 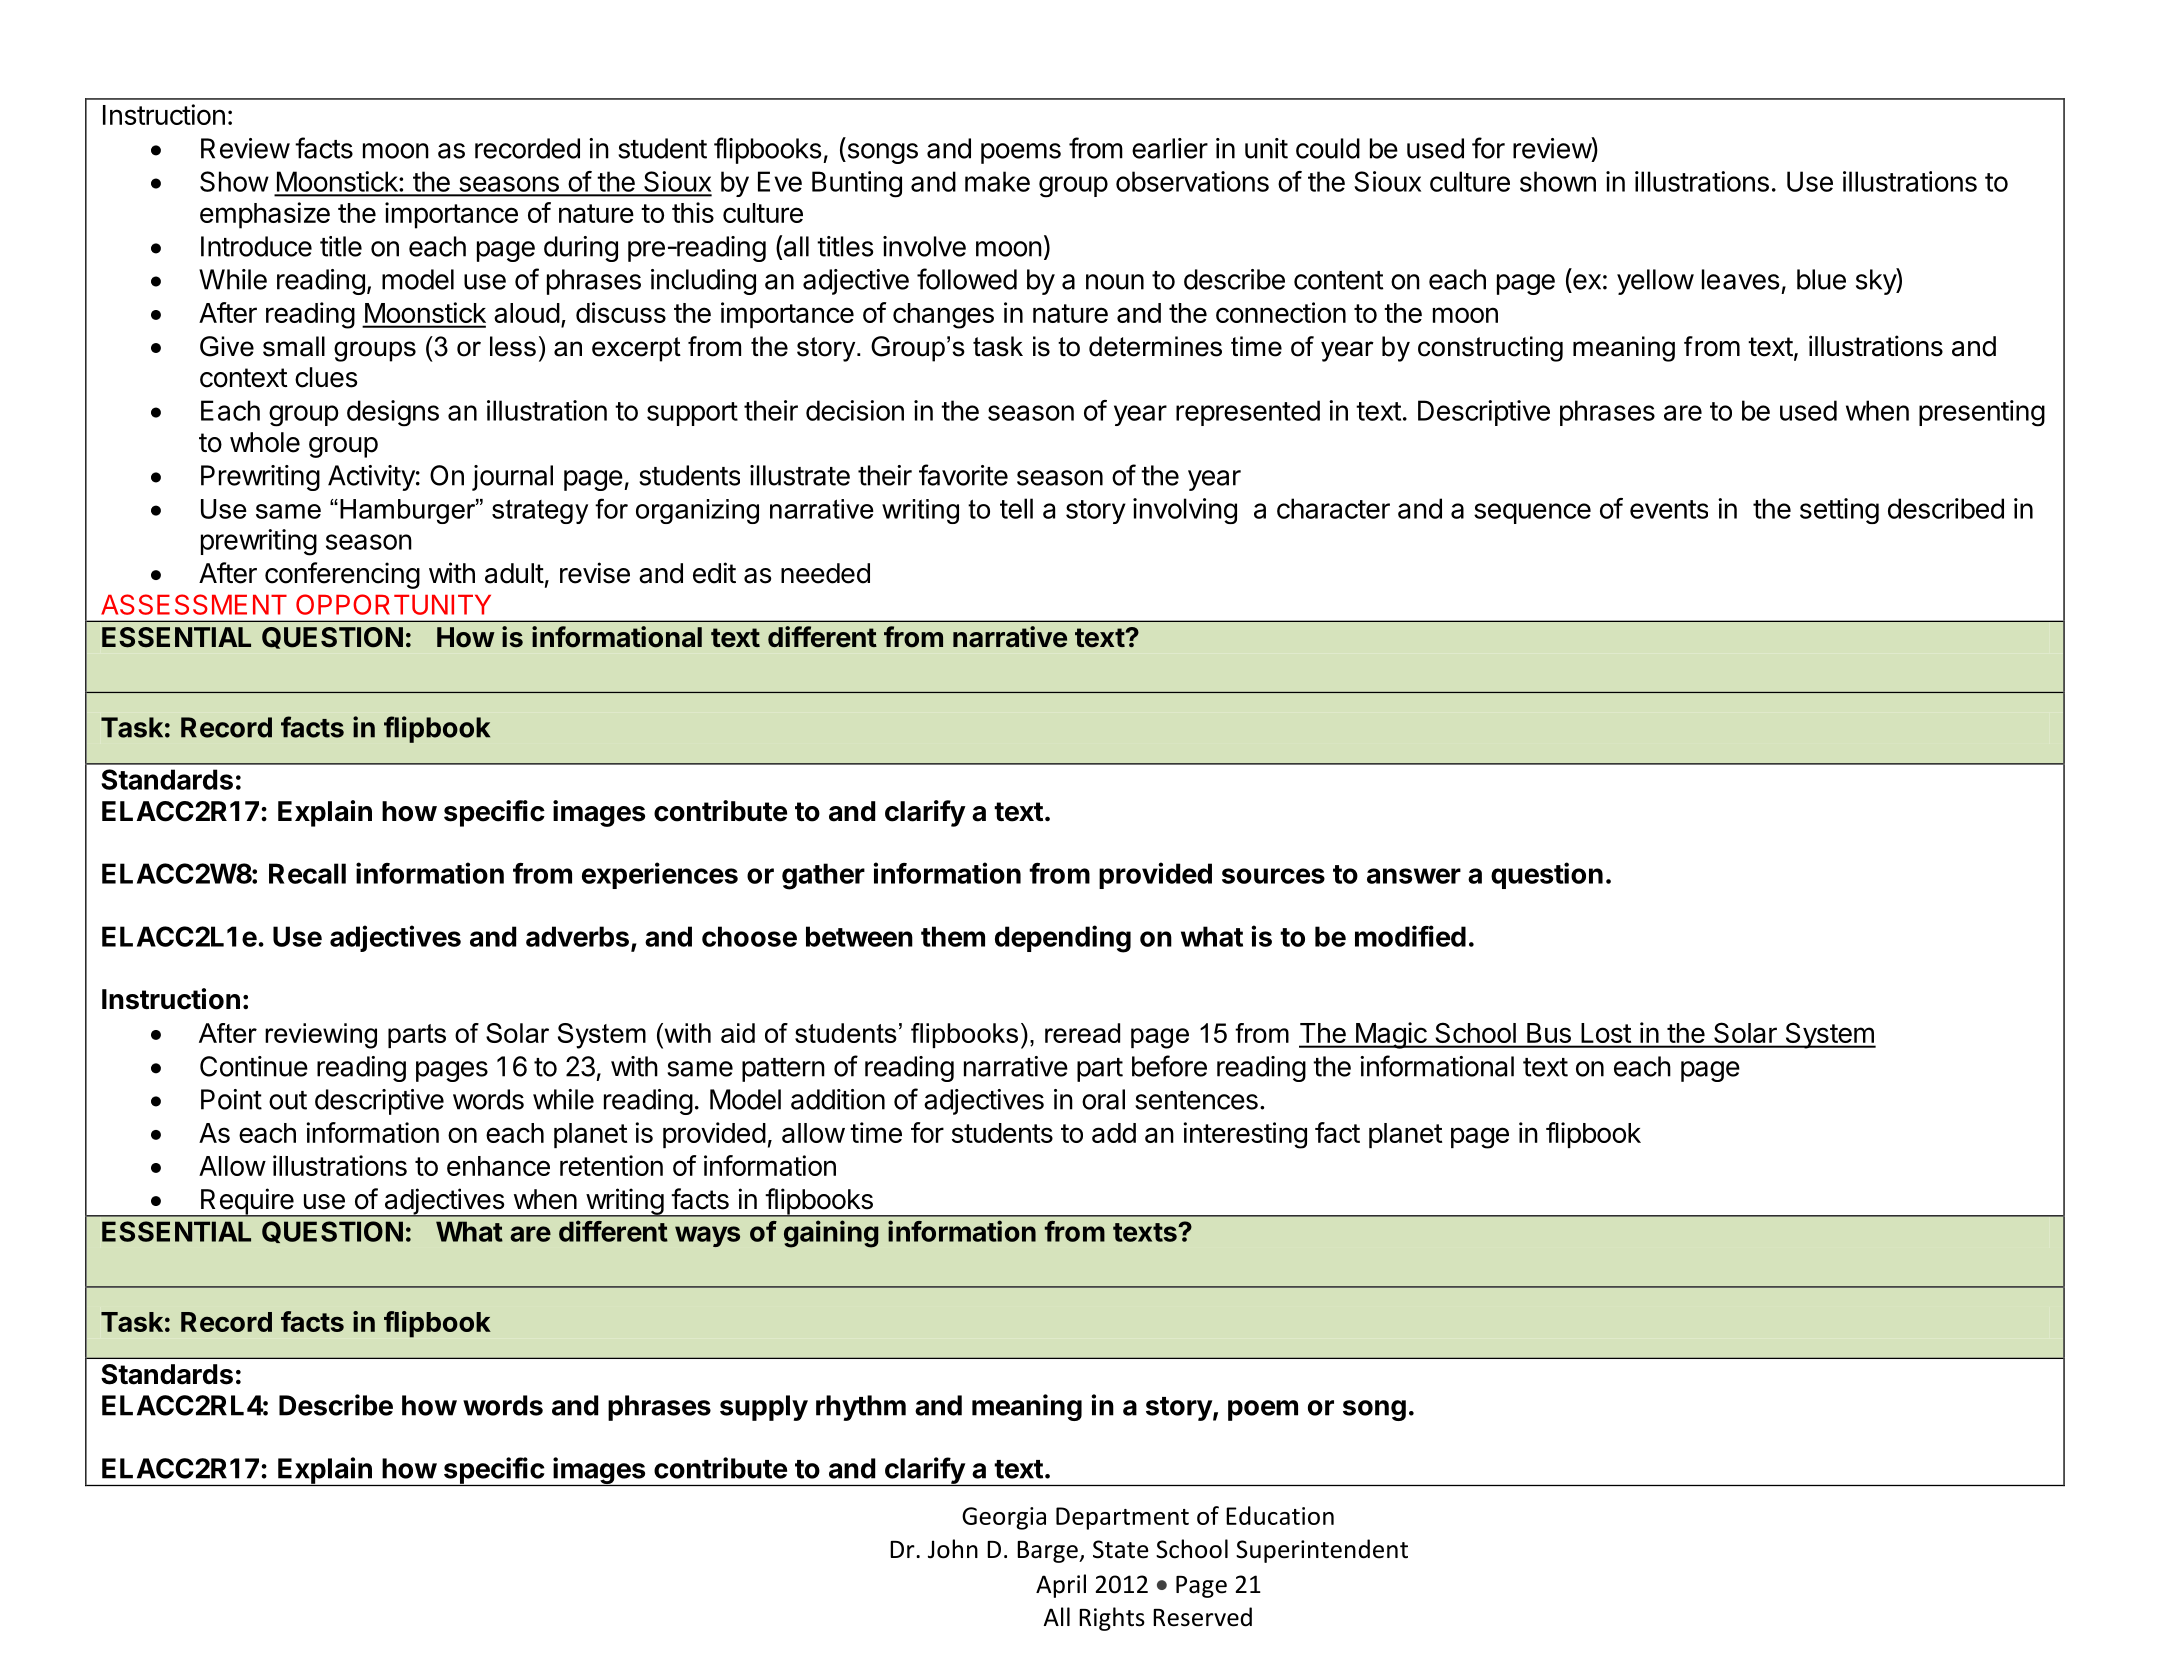 What do you see at coordinates (1061, 1586) in the screenshot?
I see `April` at bounding box center [1061, 1586].
